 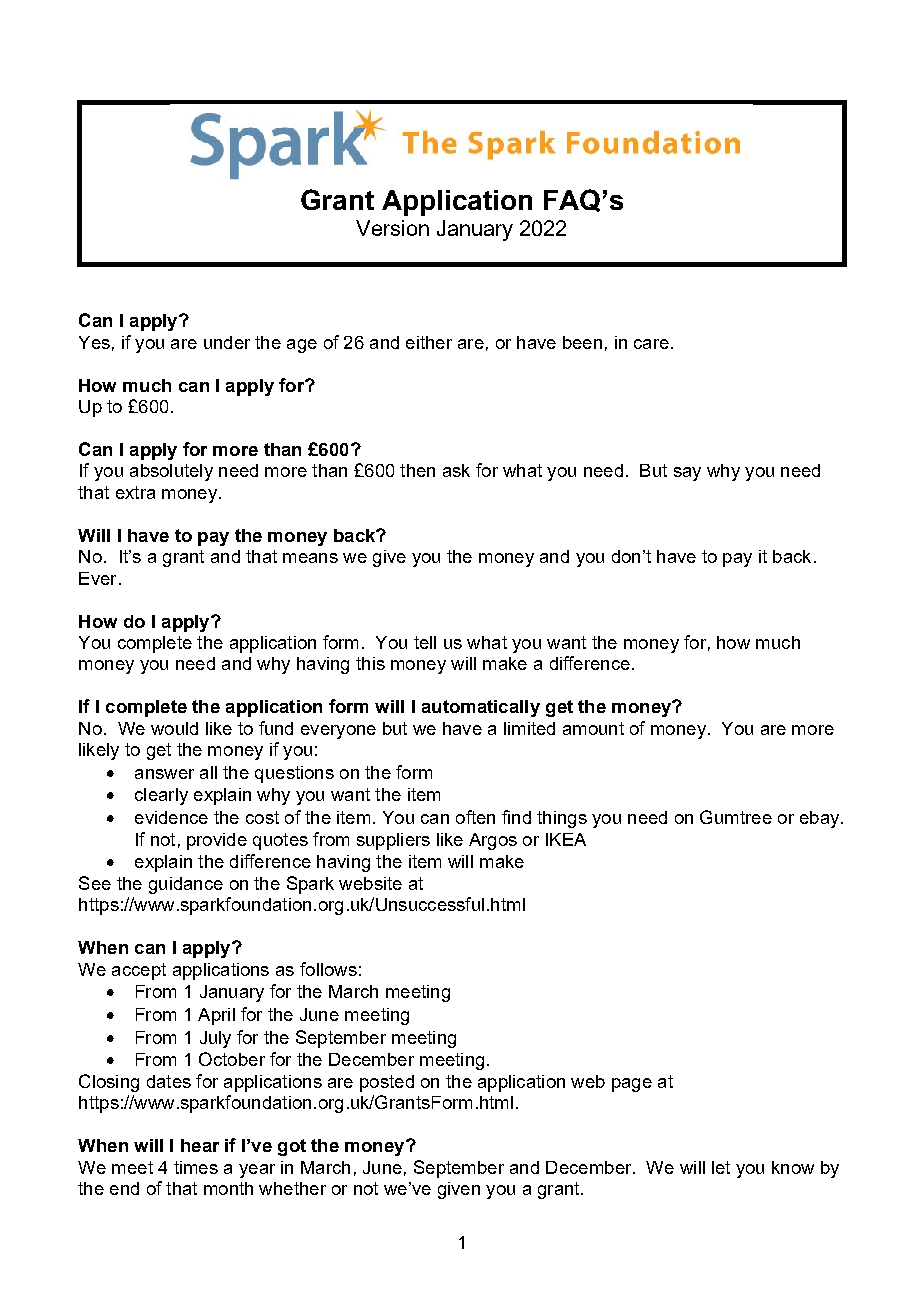 I want to click on would, so click(x=174, y=728).
